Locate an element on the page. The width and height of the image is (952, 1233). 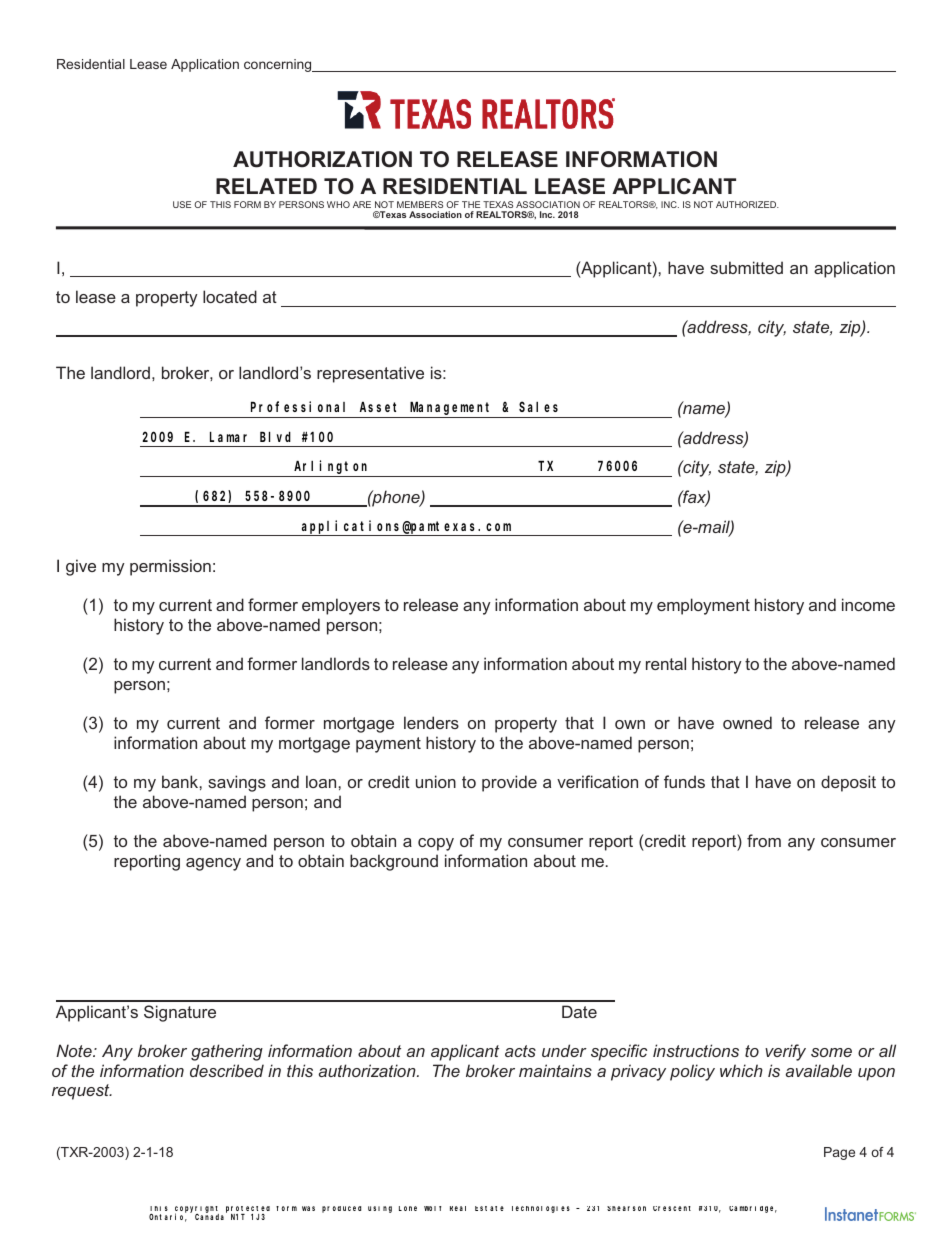
MEMBERS is located at coordinates (420, 204).
